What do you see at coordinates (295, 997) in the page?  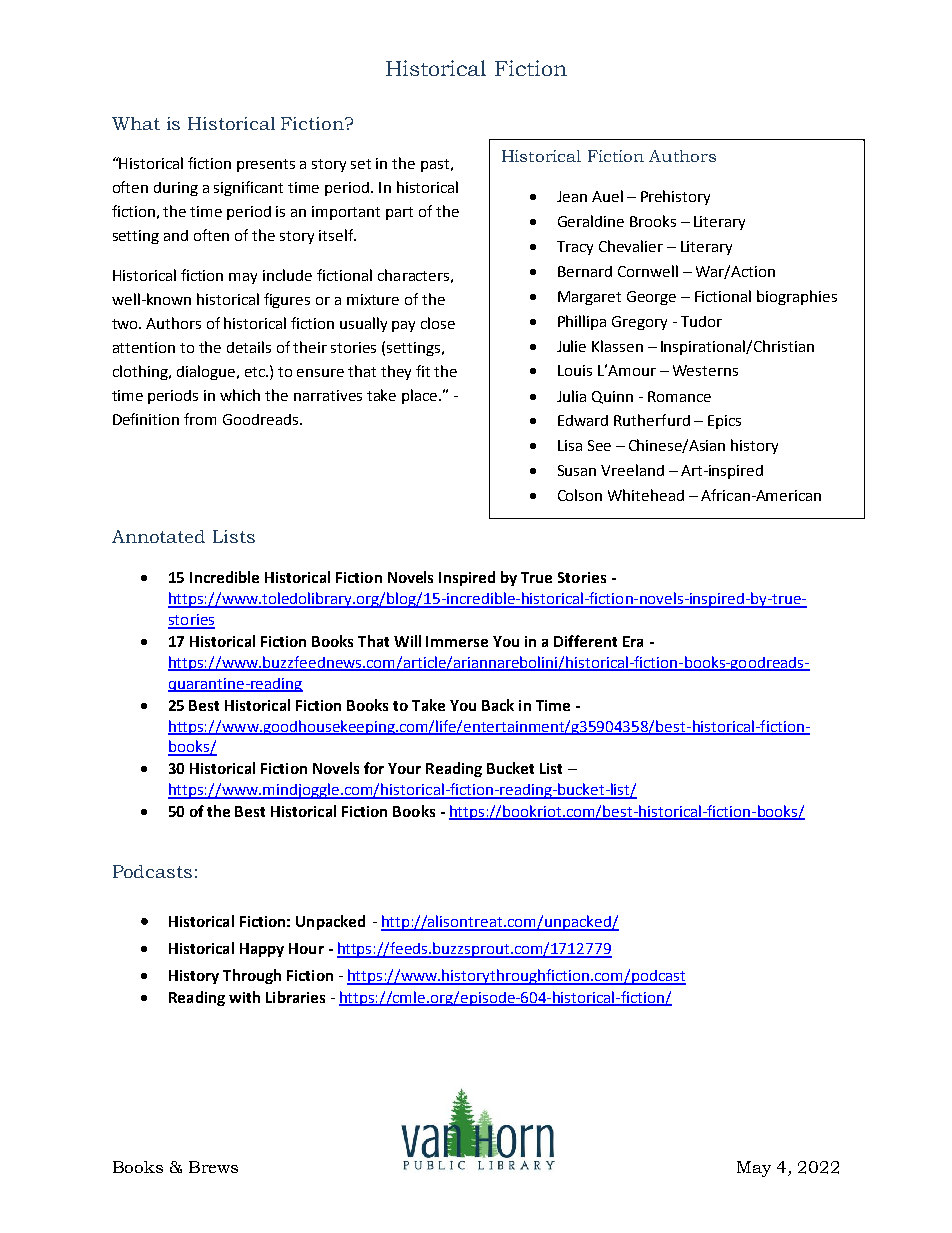 I see `Libraries` at bounding box center [295, 997].
